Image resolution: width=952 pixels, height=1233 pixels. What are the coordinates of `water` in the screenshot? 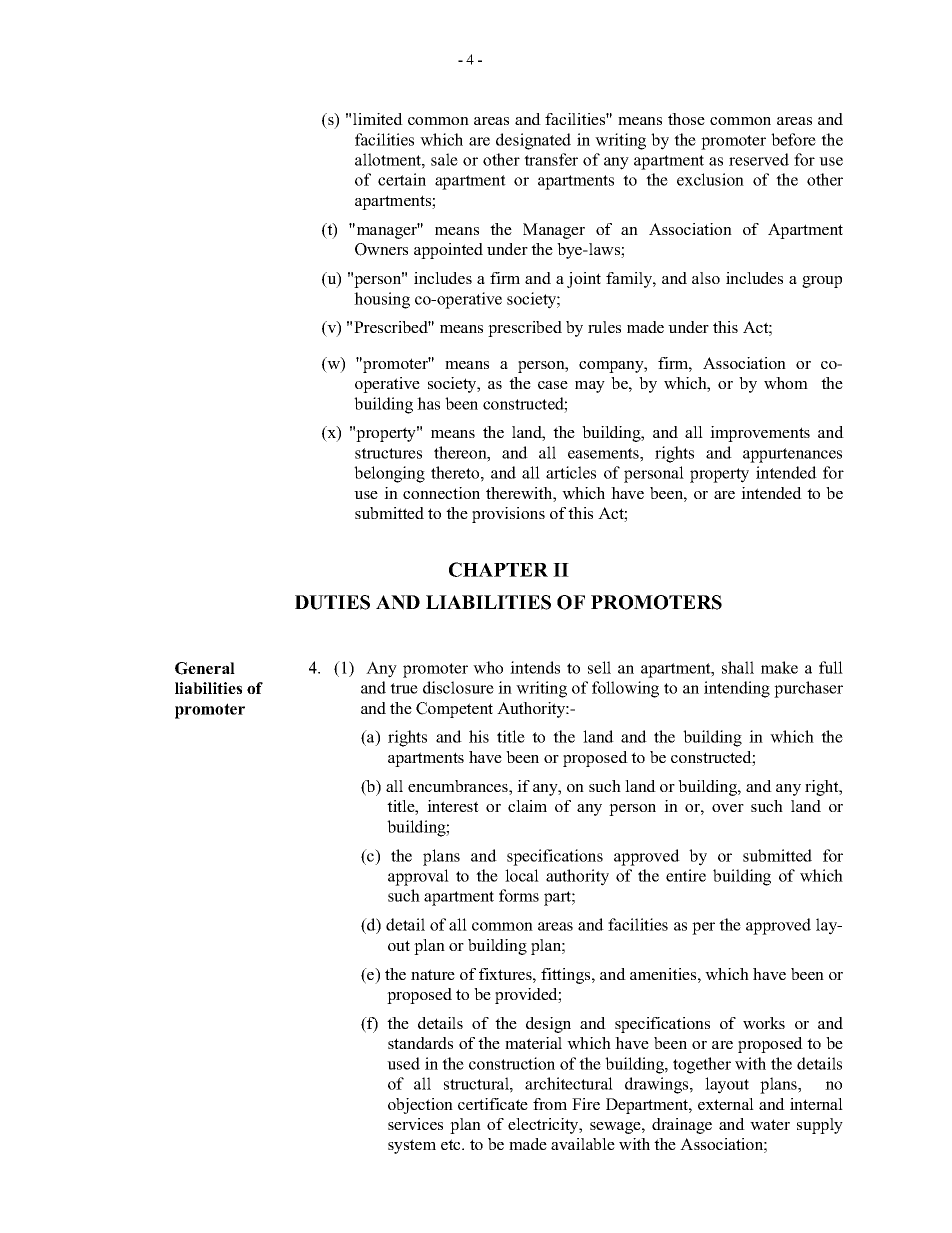 It's located at (770, 1124).
